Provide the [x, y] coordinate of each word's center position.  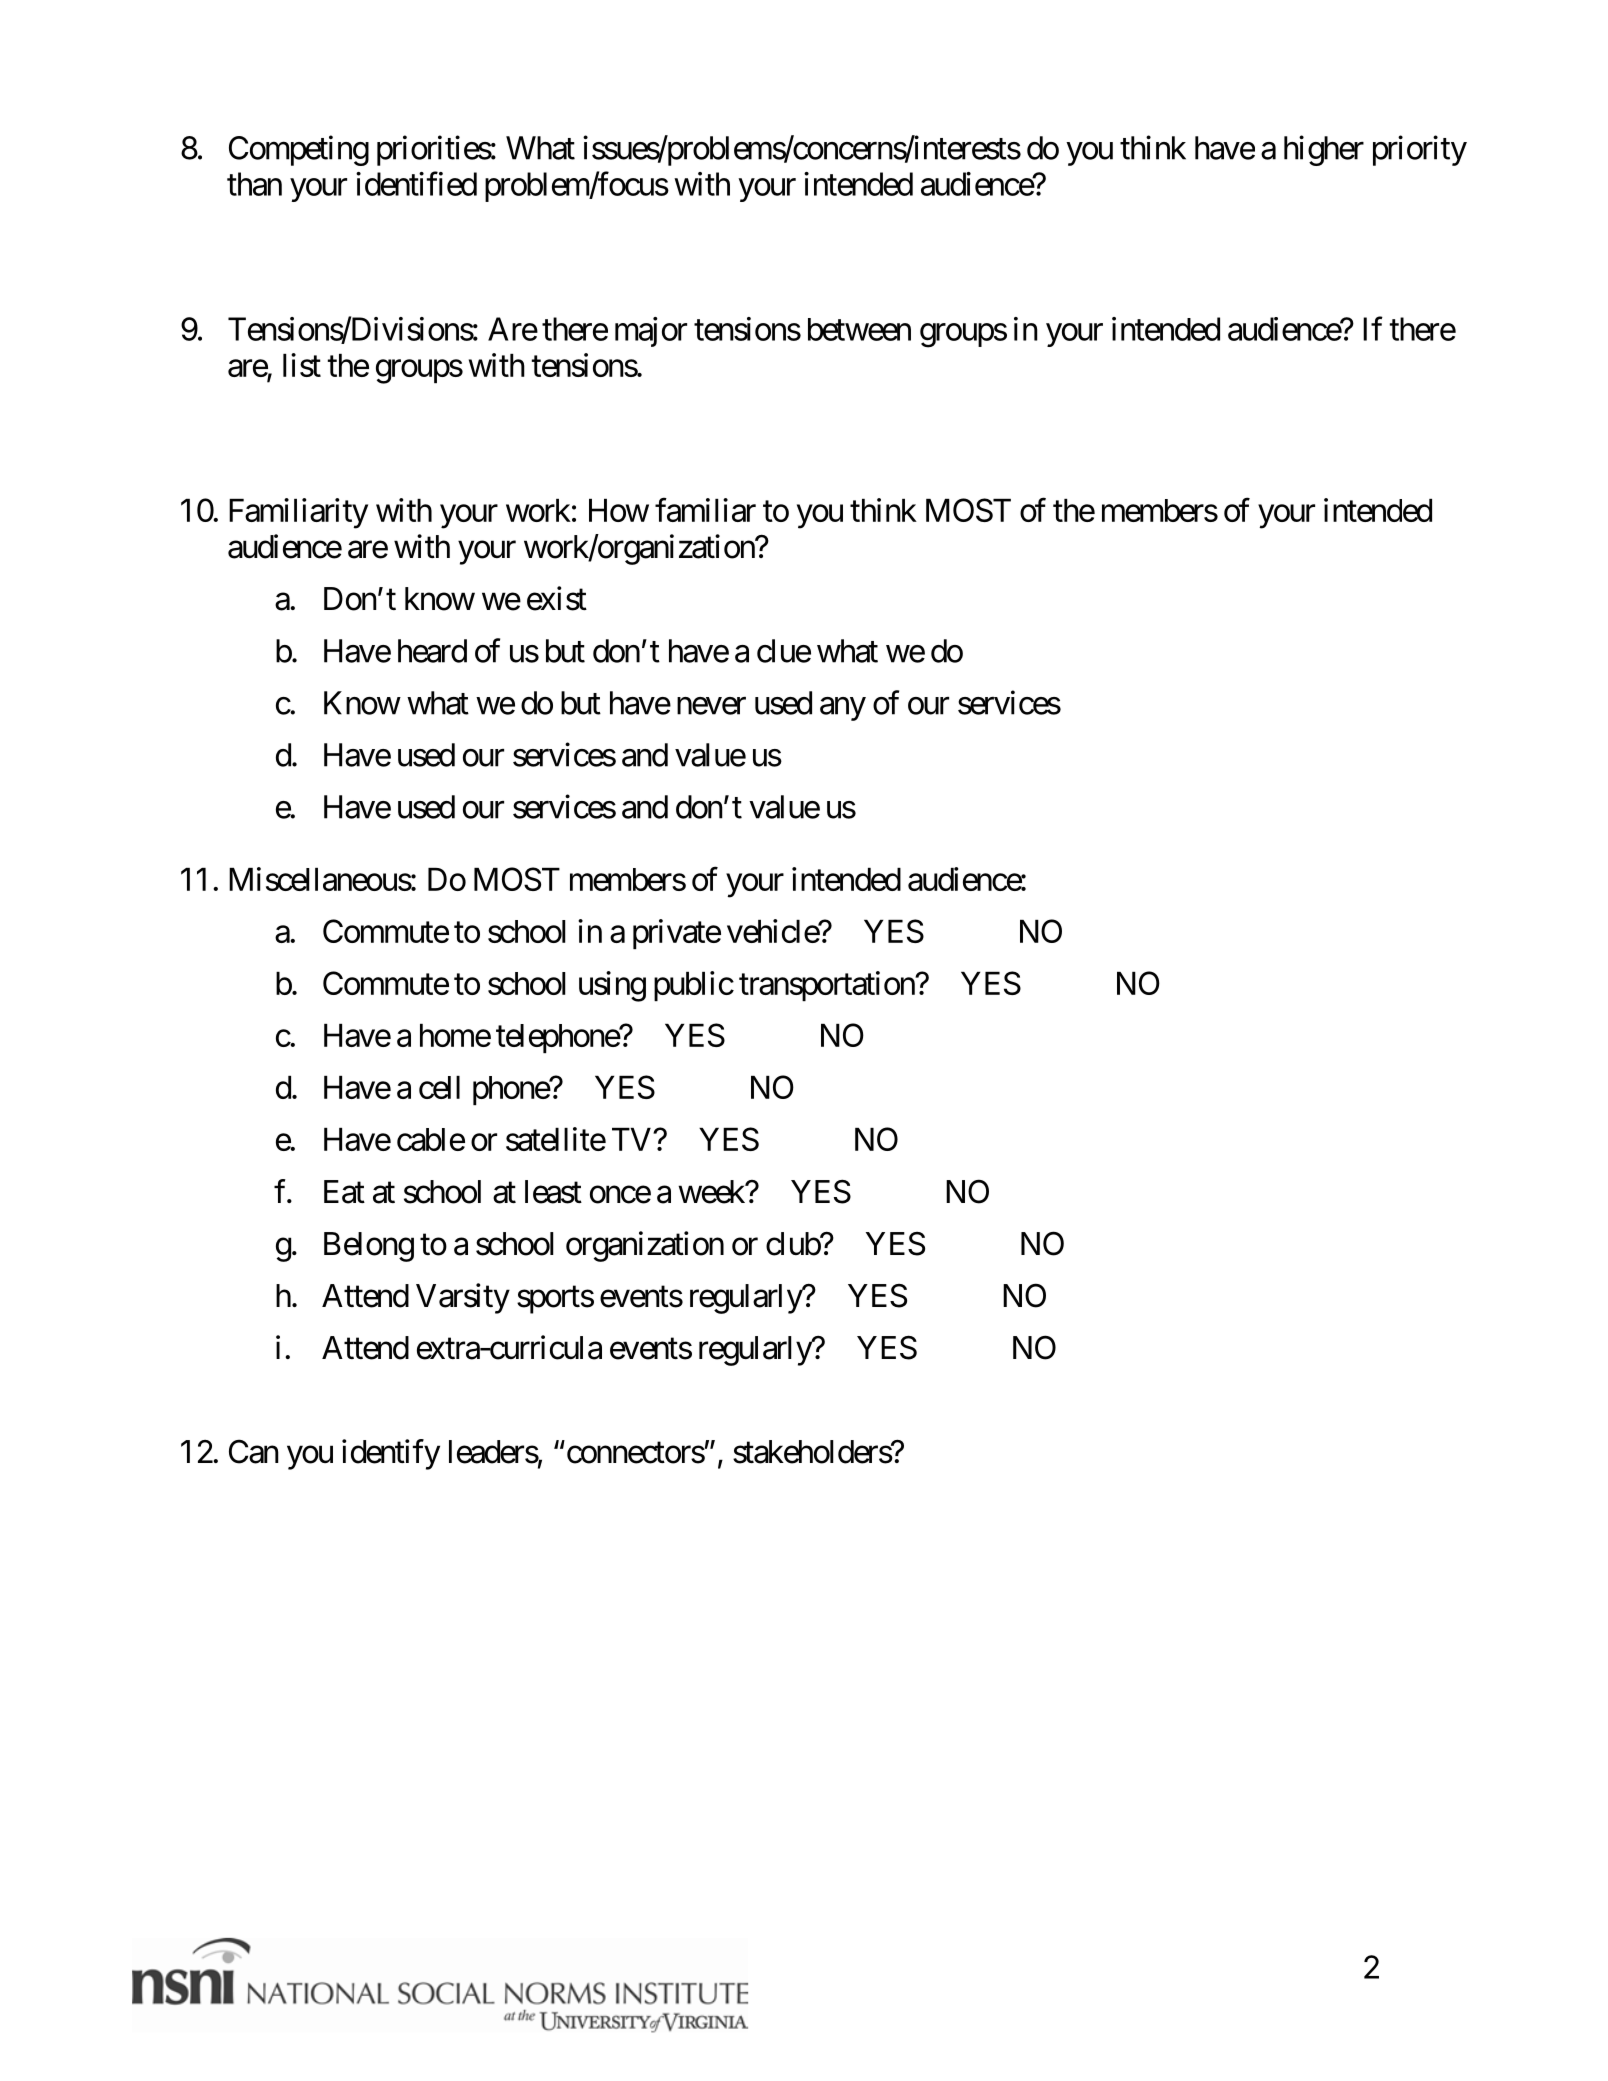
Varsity [463, 1298]
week [712, 1192]
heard [432, 651]
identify [391, 1454]
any [843, 709]
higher [1324, 150]
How [619, 510]
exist [557, 598]
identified [416, 183]
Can [254, 1451]
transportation [827, 986]
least [553, 1192]
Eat [344, 1192]
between [859, 329]
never [711, 706]
